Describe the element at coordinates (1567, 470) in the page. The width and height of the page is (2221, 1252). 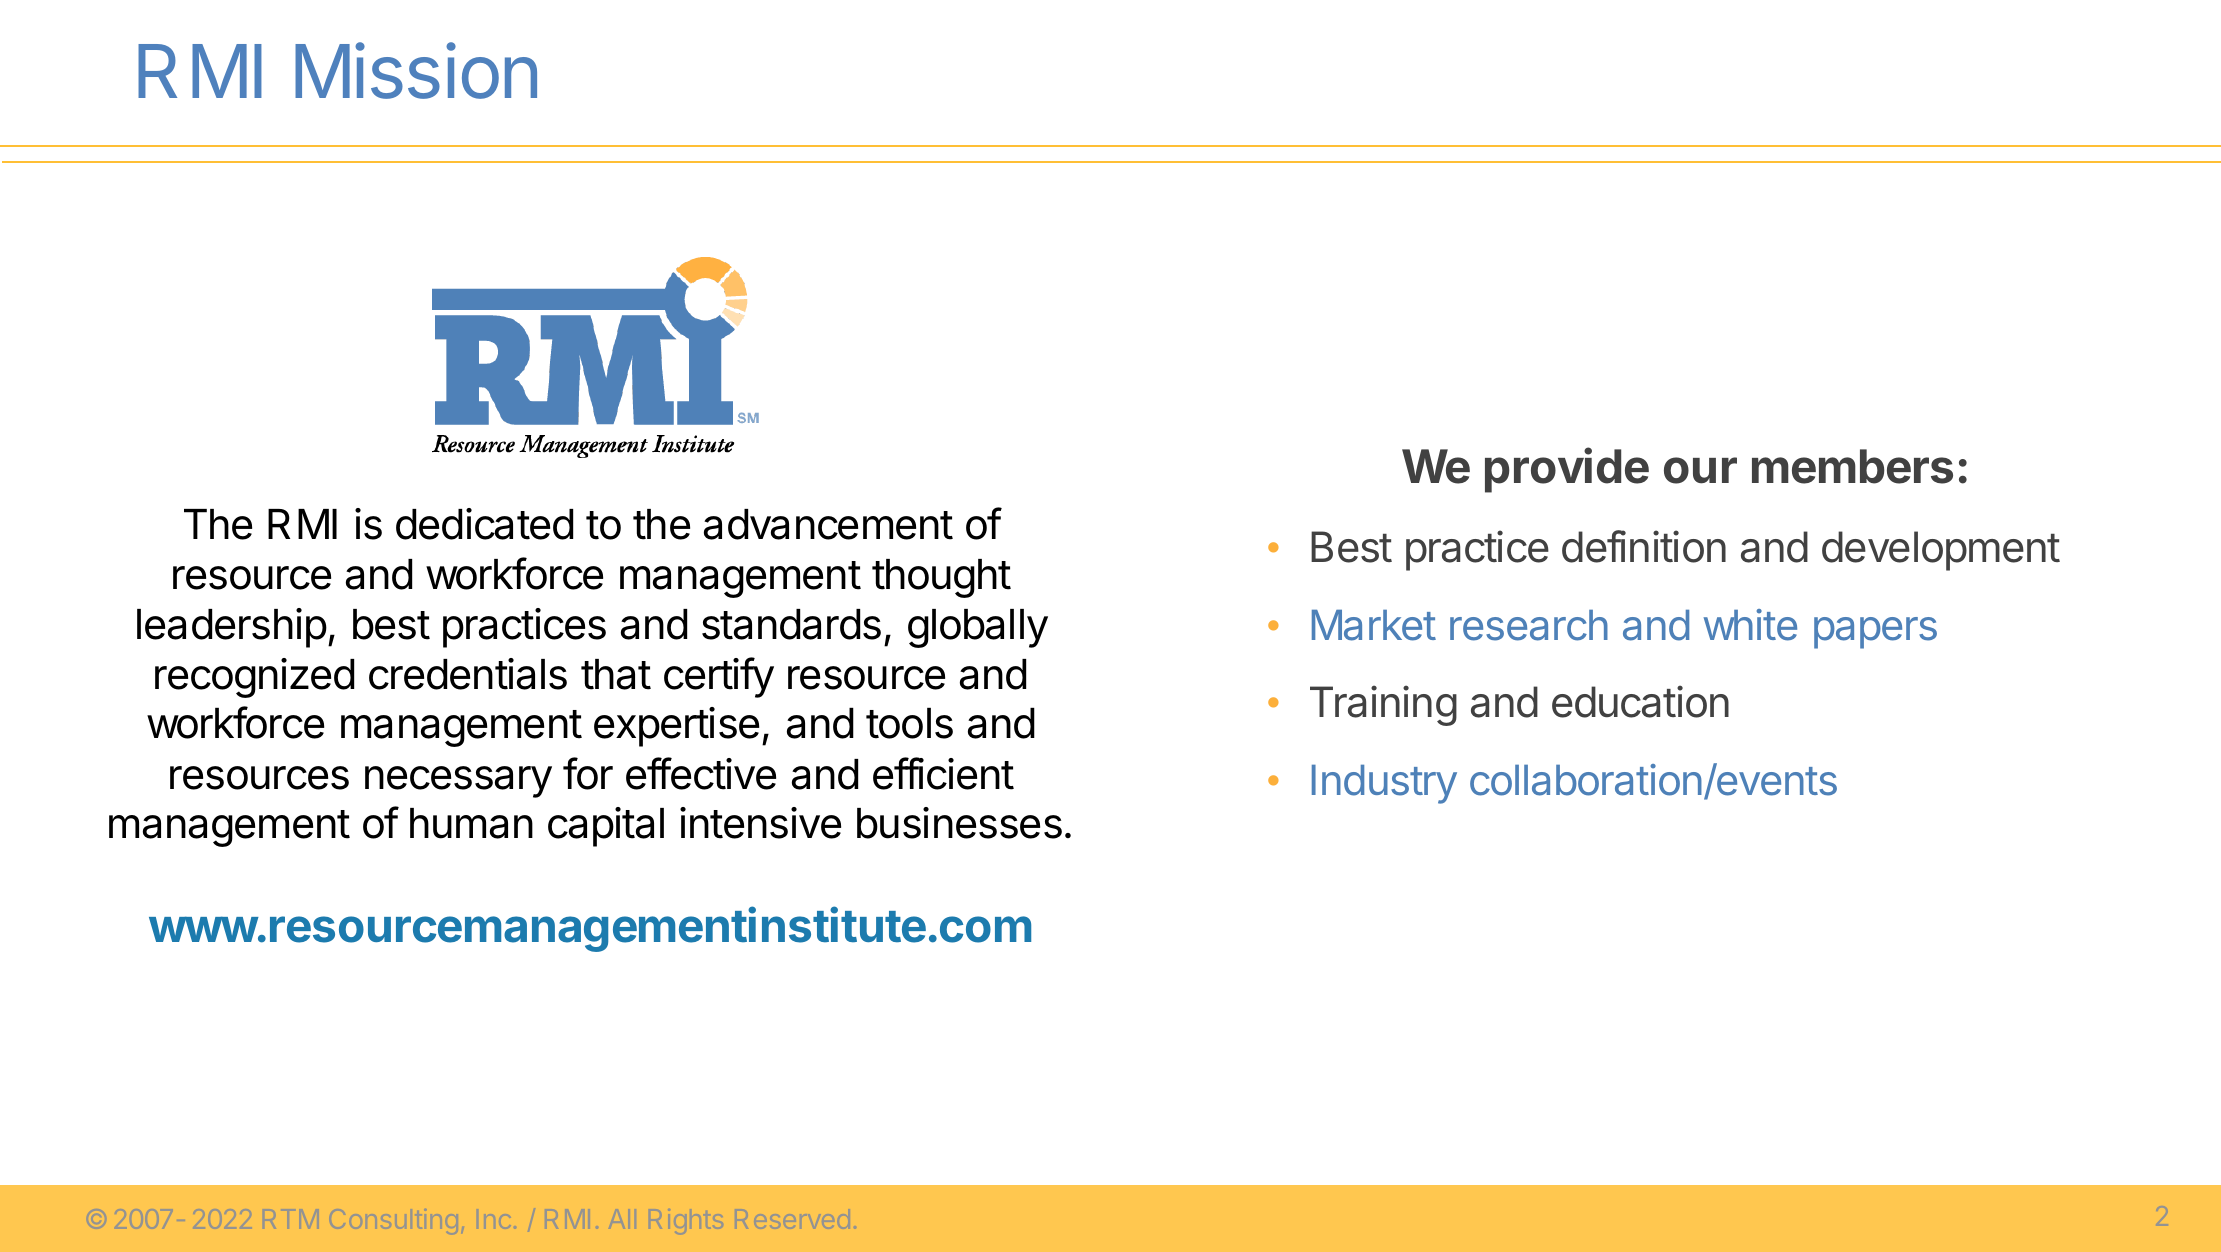
I see `provide` at that location.
